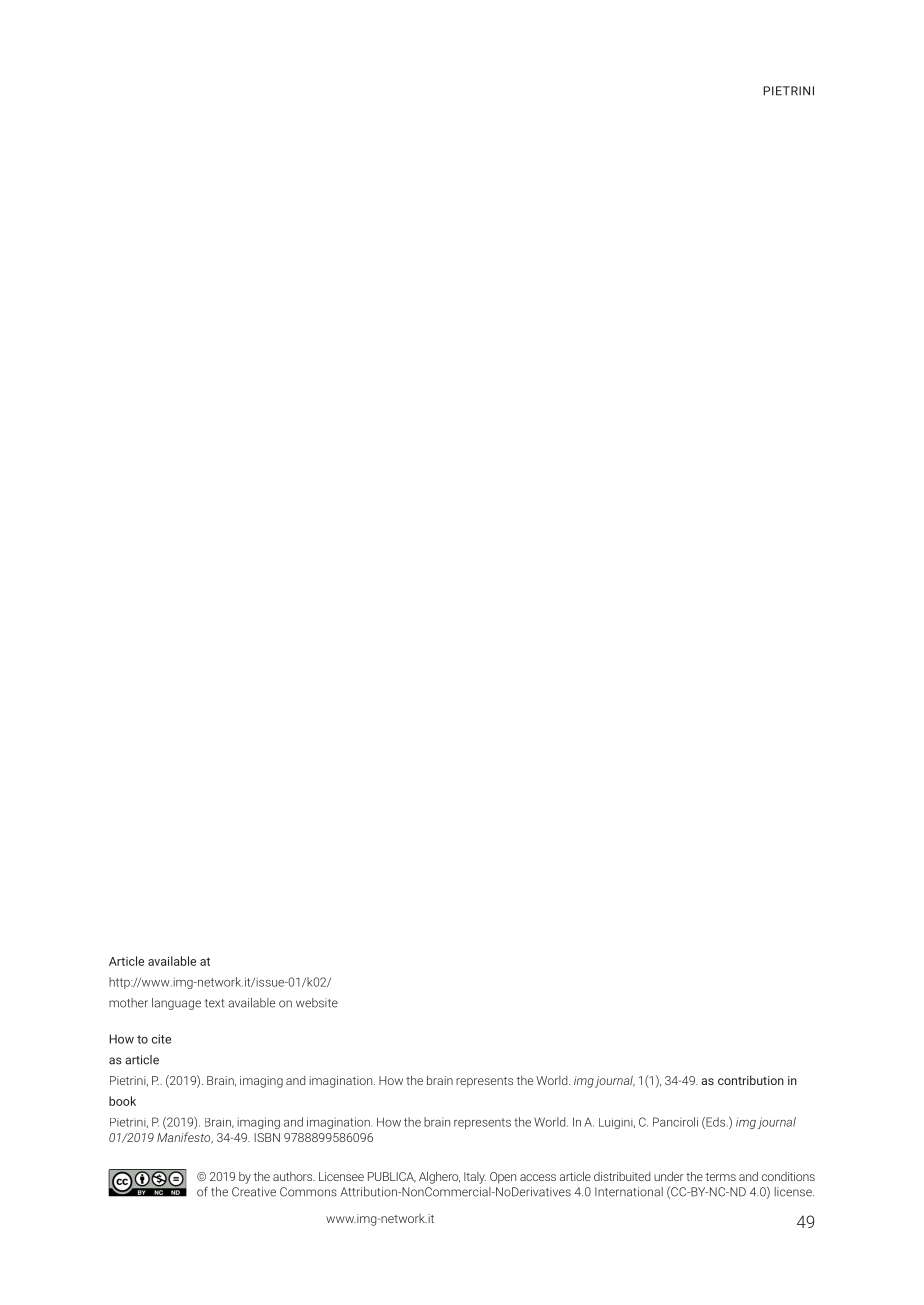  Describe the element at coordinates (214, 1003) in the image. I see `text` at that location.
